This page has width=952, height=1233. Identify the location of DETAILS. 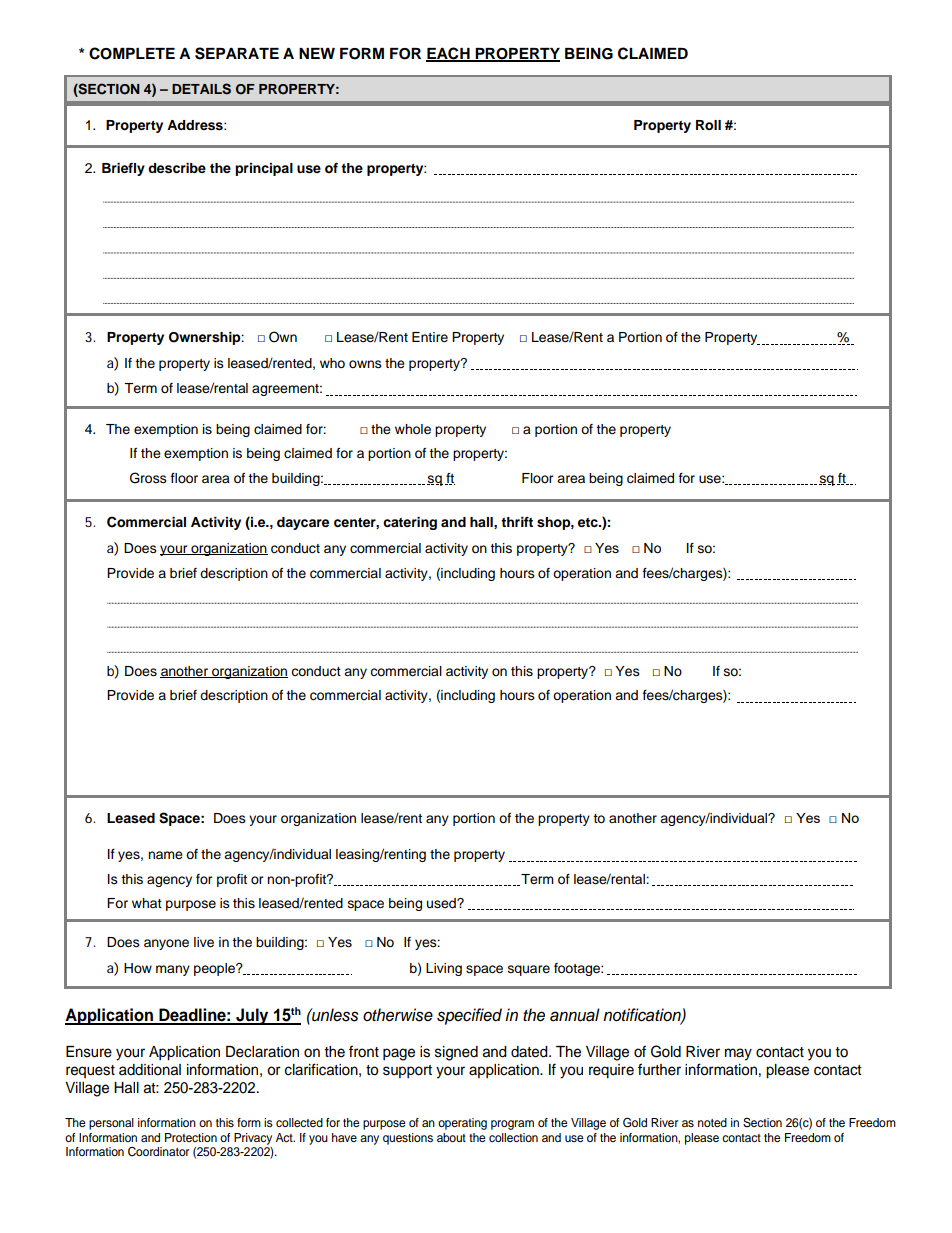
(201, 89).
